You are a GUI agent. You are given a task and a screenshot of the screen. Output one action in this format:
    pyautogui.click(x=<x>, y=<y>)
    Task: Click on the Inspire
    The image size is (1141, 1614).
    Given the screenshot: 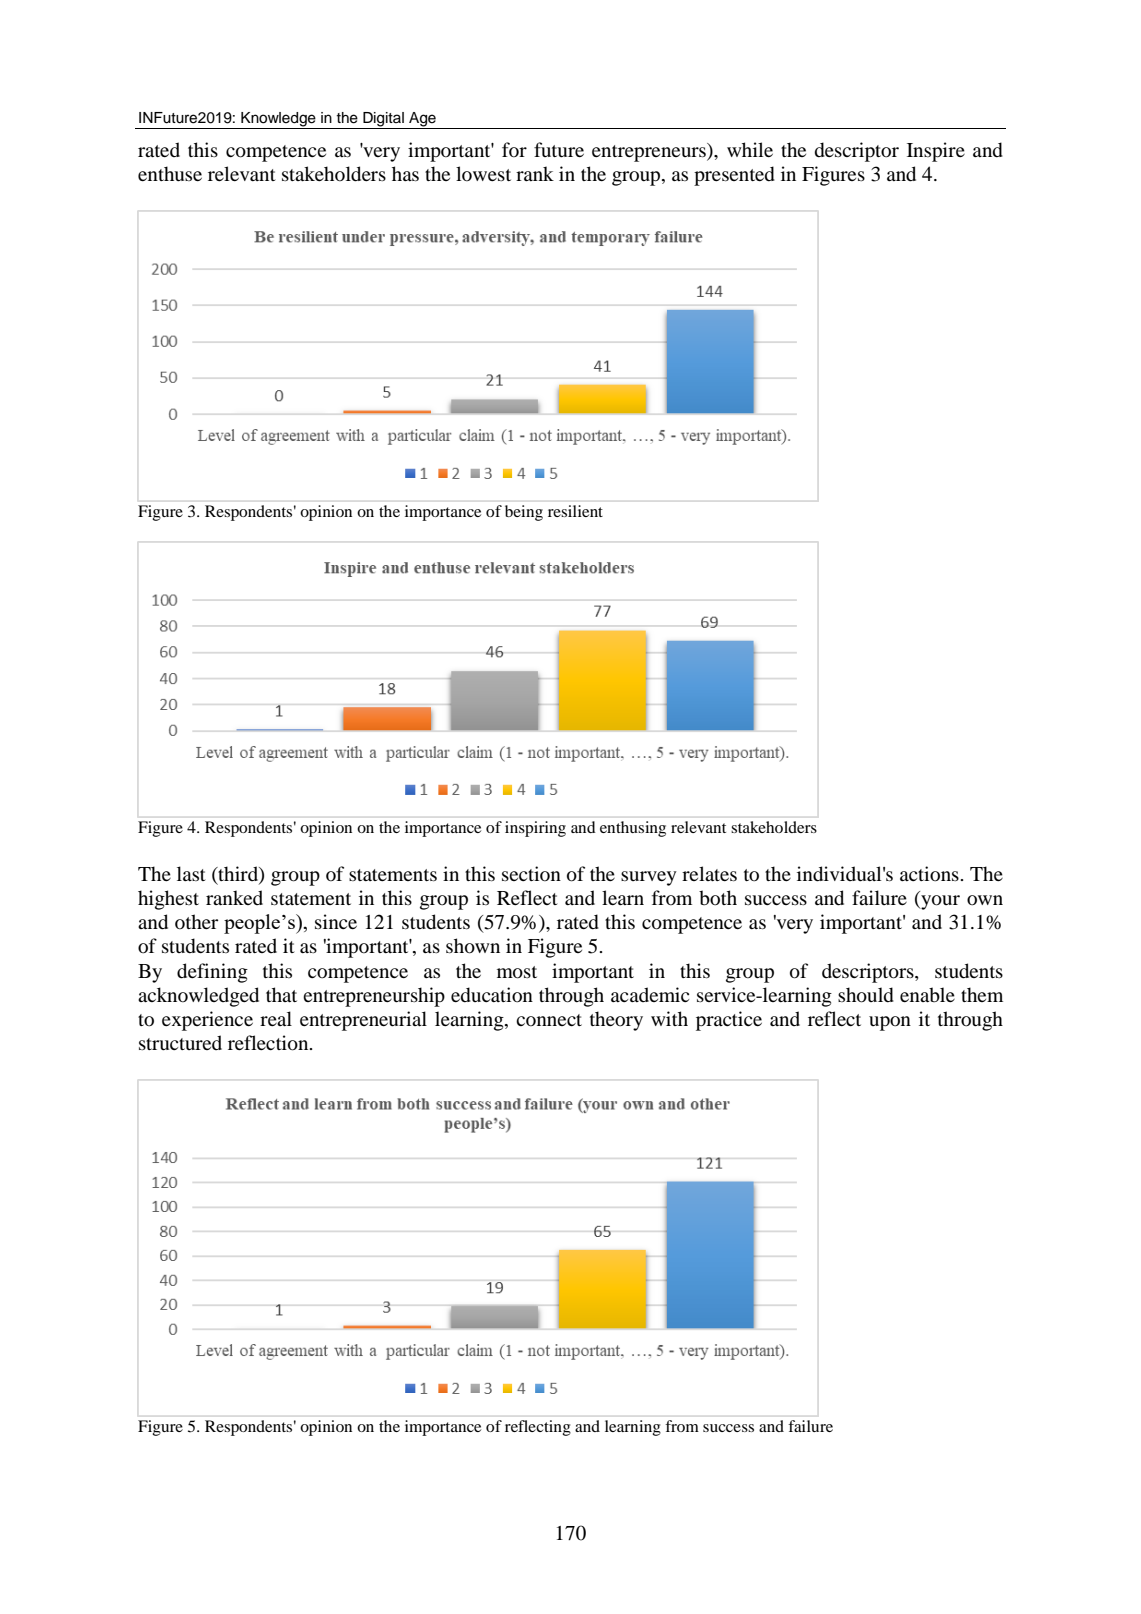 What is the action you would take?
    pyautogui.click(x=936, y=152)
